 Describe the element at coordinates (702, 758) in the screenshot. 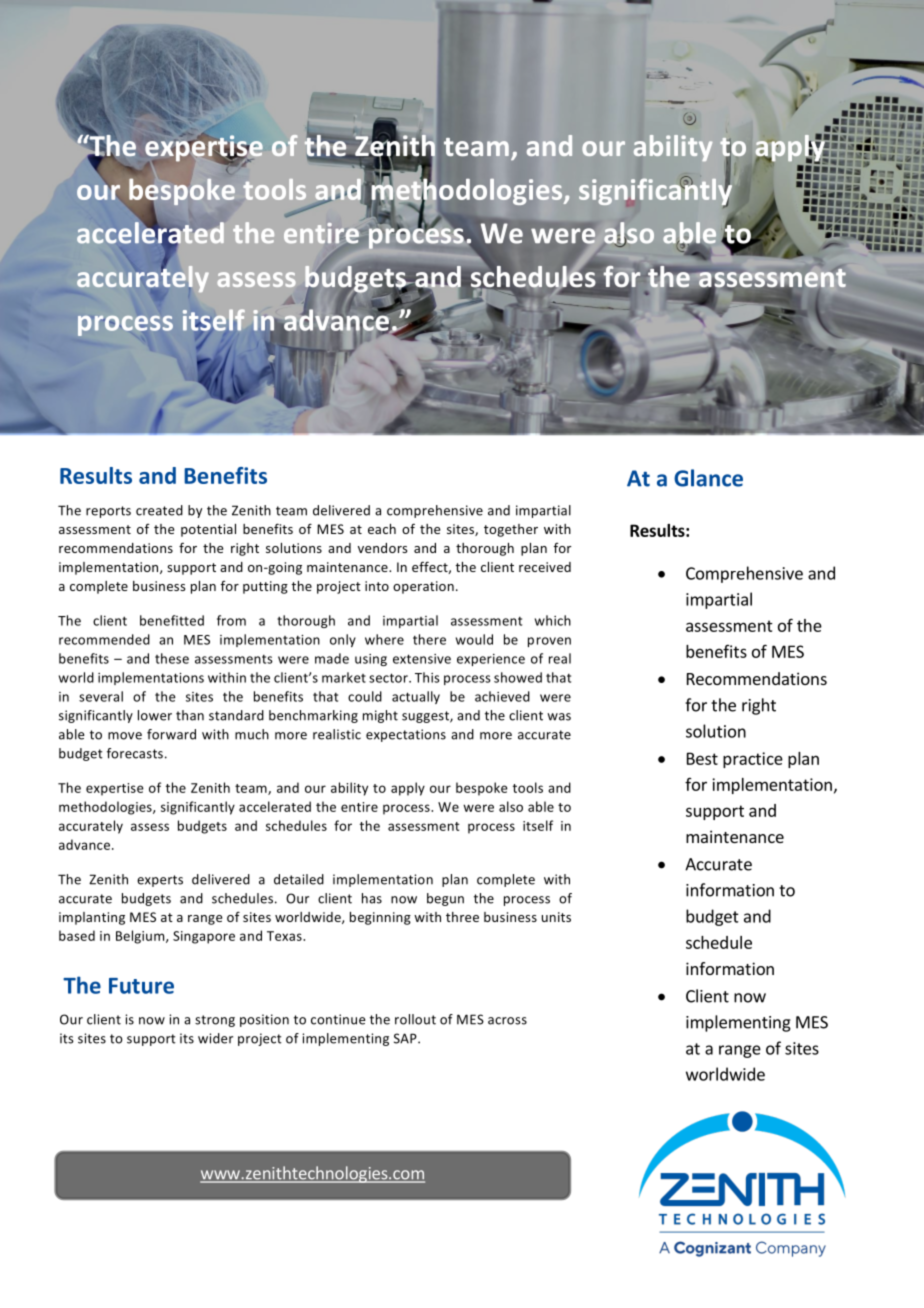

I see `Best` at that location.
